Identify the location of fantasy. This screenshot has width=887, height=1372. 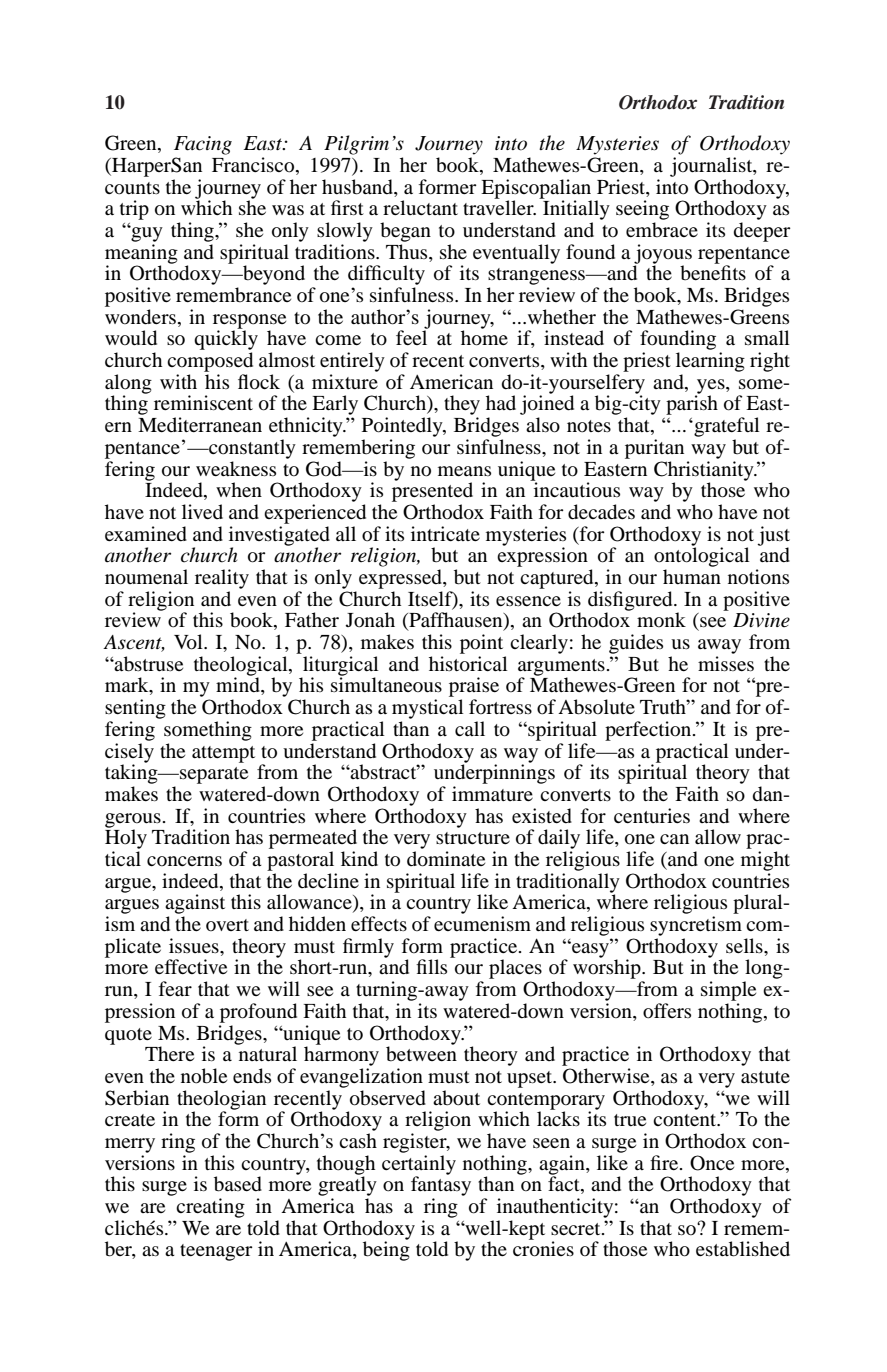
(441, 1185).
